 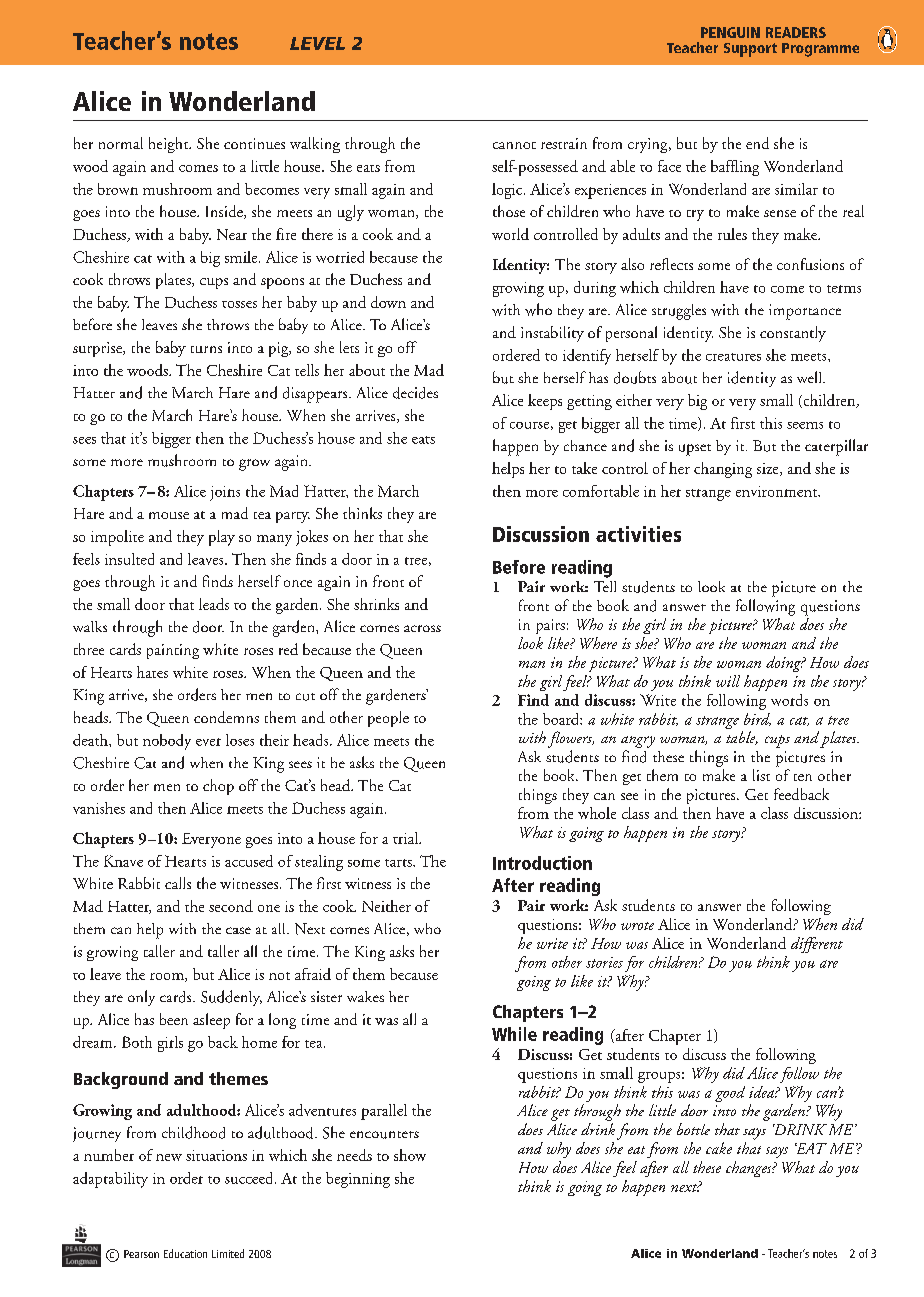 What do you see at coordinates (173, 651) in the screenshot?
I see `painting` at bounding box center [173, 651].
